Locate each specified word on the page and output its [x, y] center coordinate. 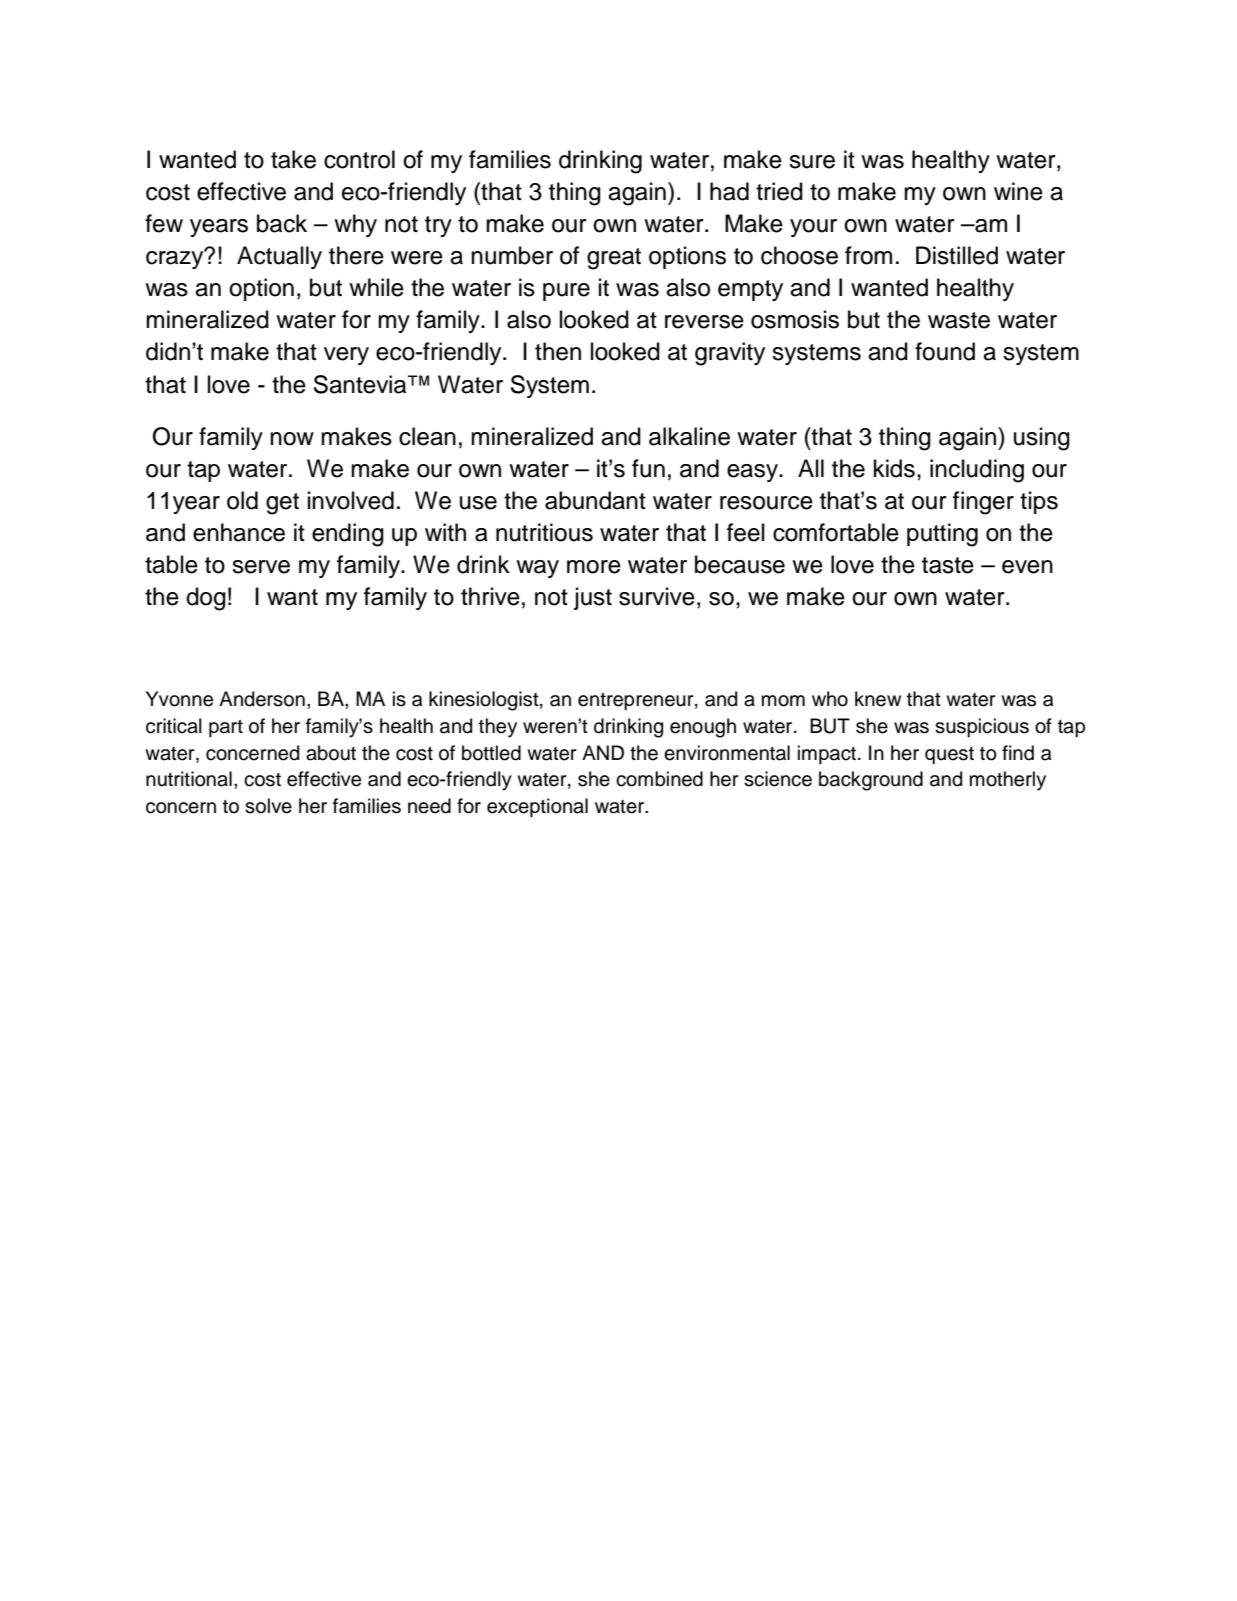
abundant [595, 500]
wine [1018, 191]
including [977, 471]
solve [268, 806]
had [729, 191]
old [242, 500]
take [293, 159]
